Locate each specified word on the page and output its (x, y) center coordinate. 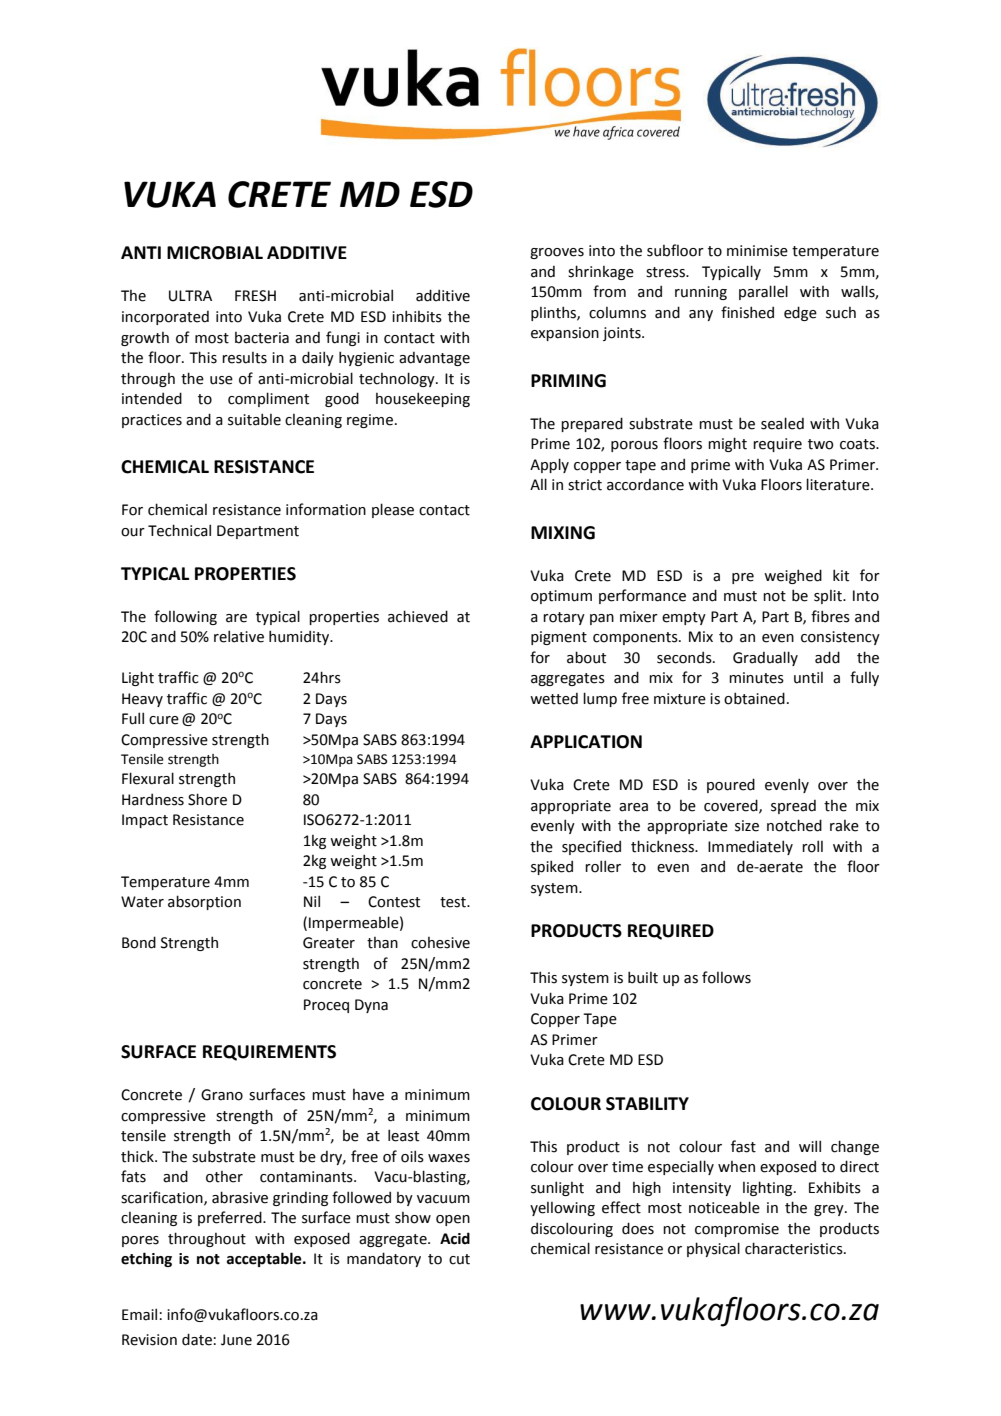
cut (459, 1259)
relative (239, 636)
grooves (557, 253)
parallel (763, 292)
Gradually (765, 658)
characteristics (795, 1248)
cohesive (440, 943)
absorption (204, 902)
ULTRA (190, 296)
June (236, 1340)
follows (726, 977)
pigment (559, 638)
